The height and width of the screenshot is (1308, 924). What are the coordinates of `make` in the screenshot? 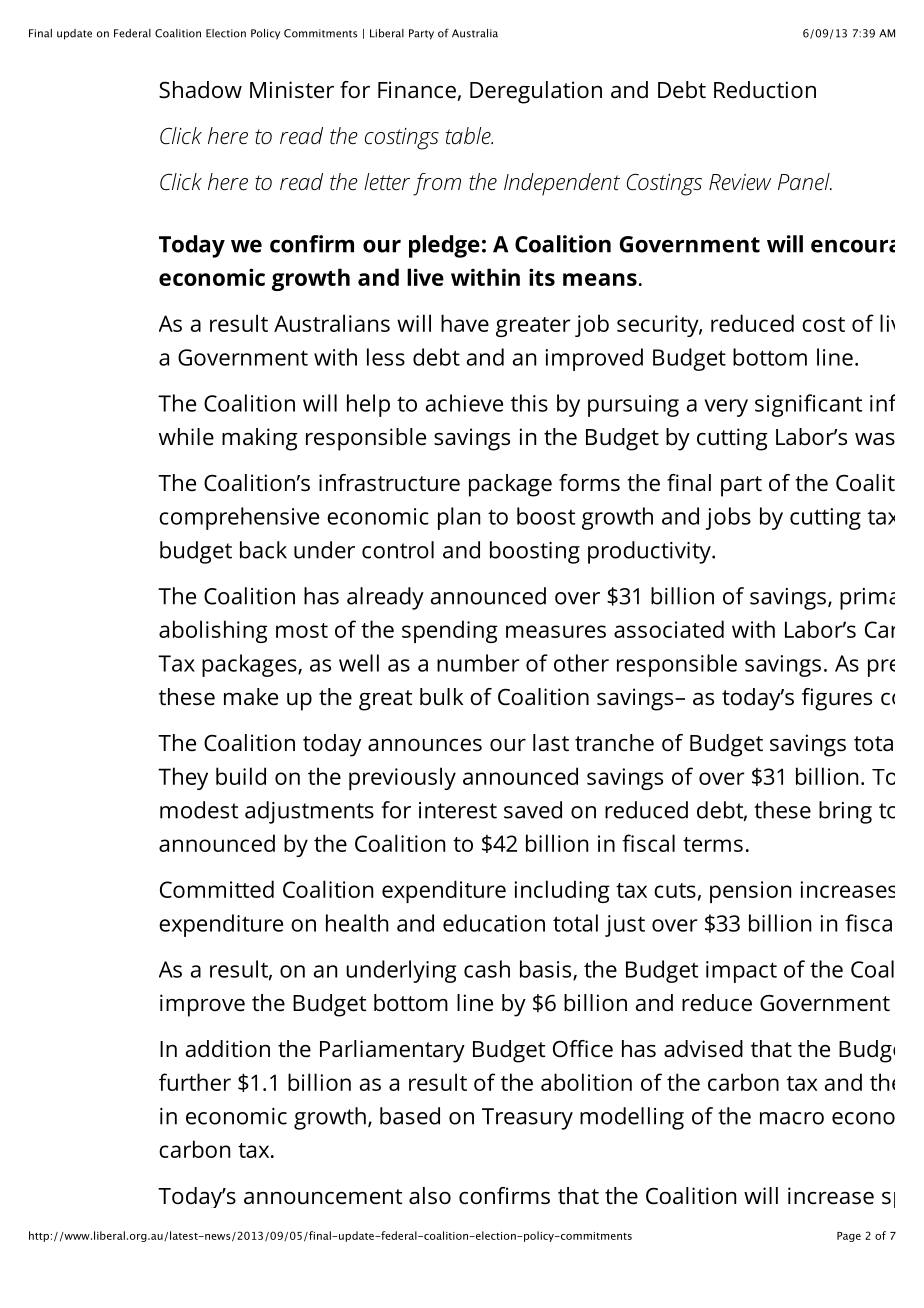 It's located at (251, 697).
